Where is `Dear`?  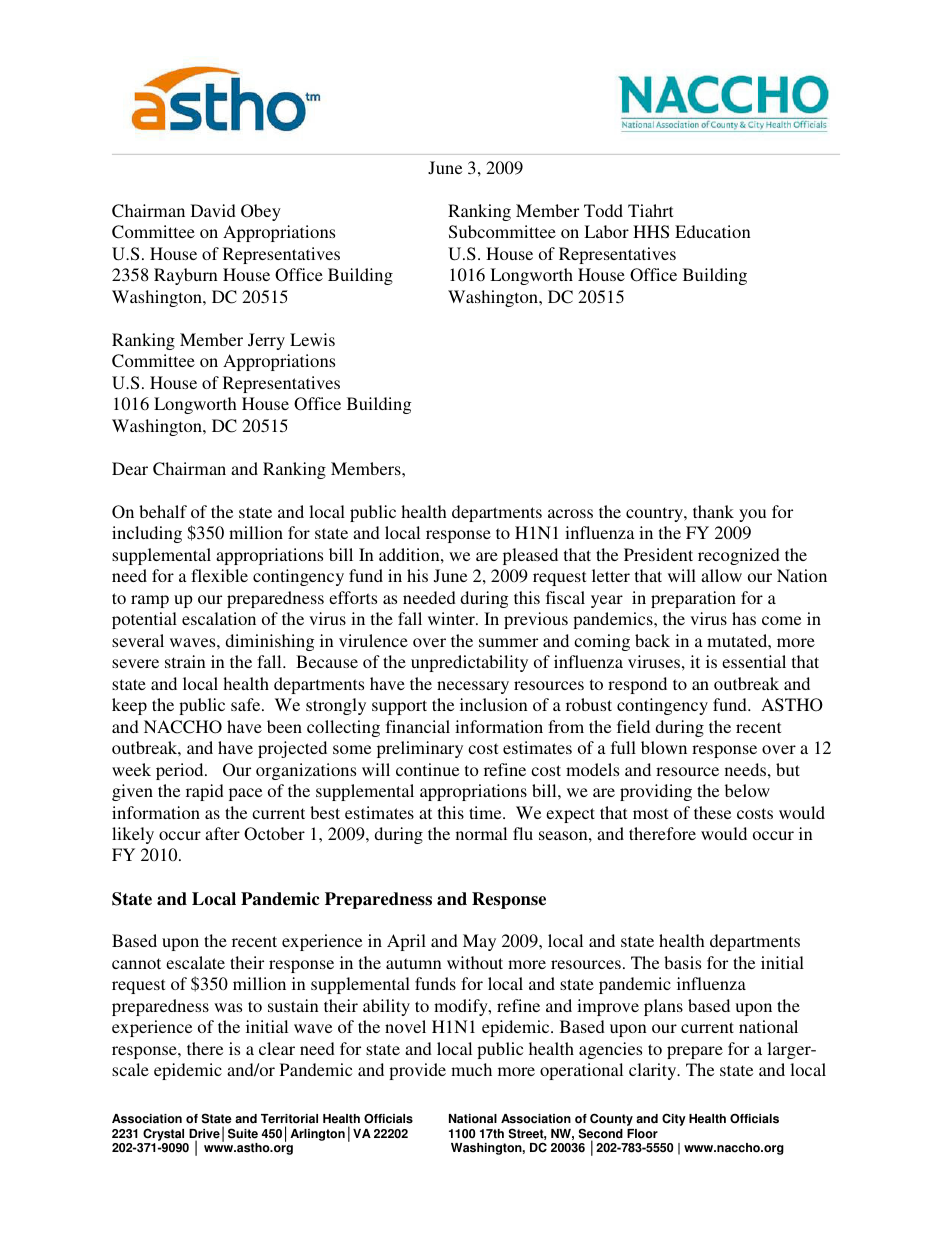 Dear is located at coordinates (130, 468).
